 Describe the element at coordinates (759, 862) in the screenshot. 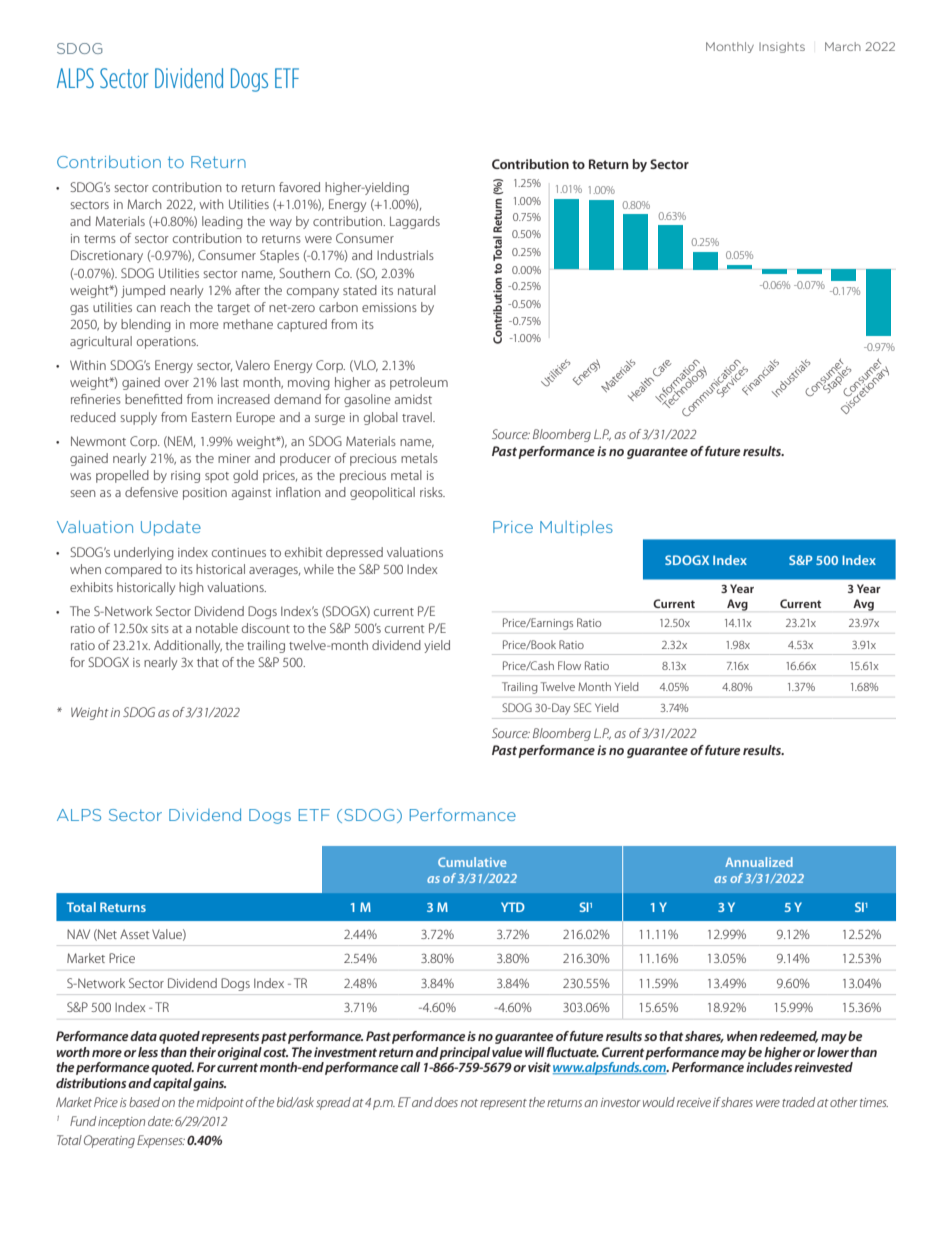

I see `Annualized` at that location.
